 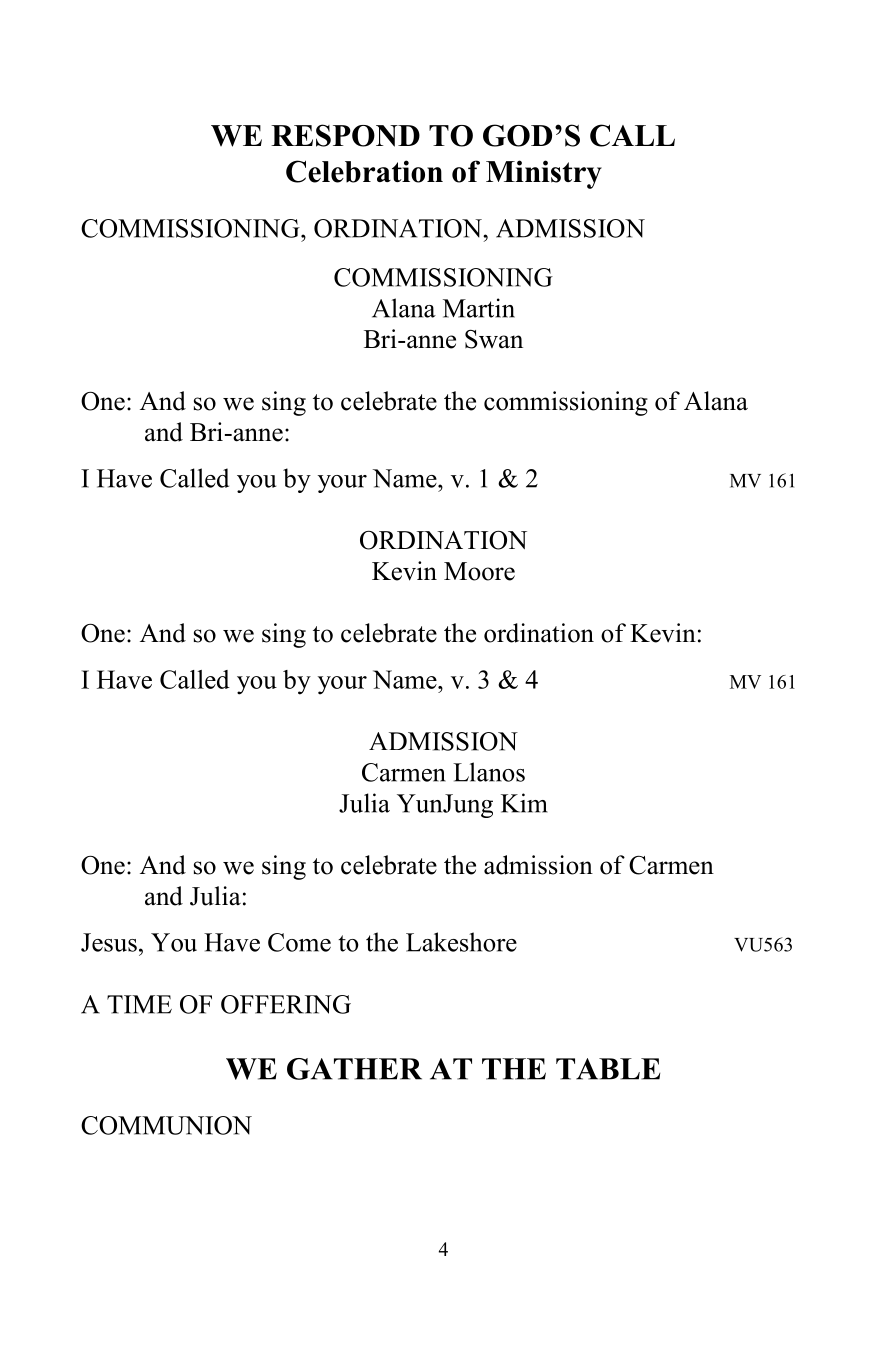 What do you see at coordinates (166, 1125) in the screenshot?
I see `COMMUNION` at bounding box center [166, 1125].
